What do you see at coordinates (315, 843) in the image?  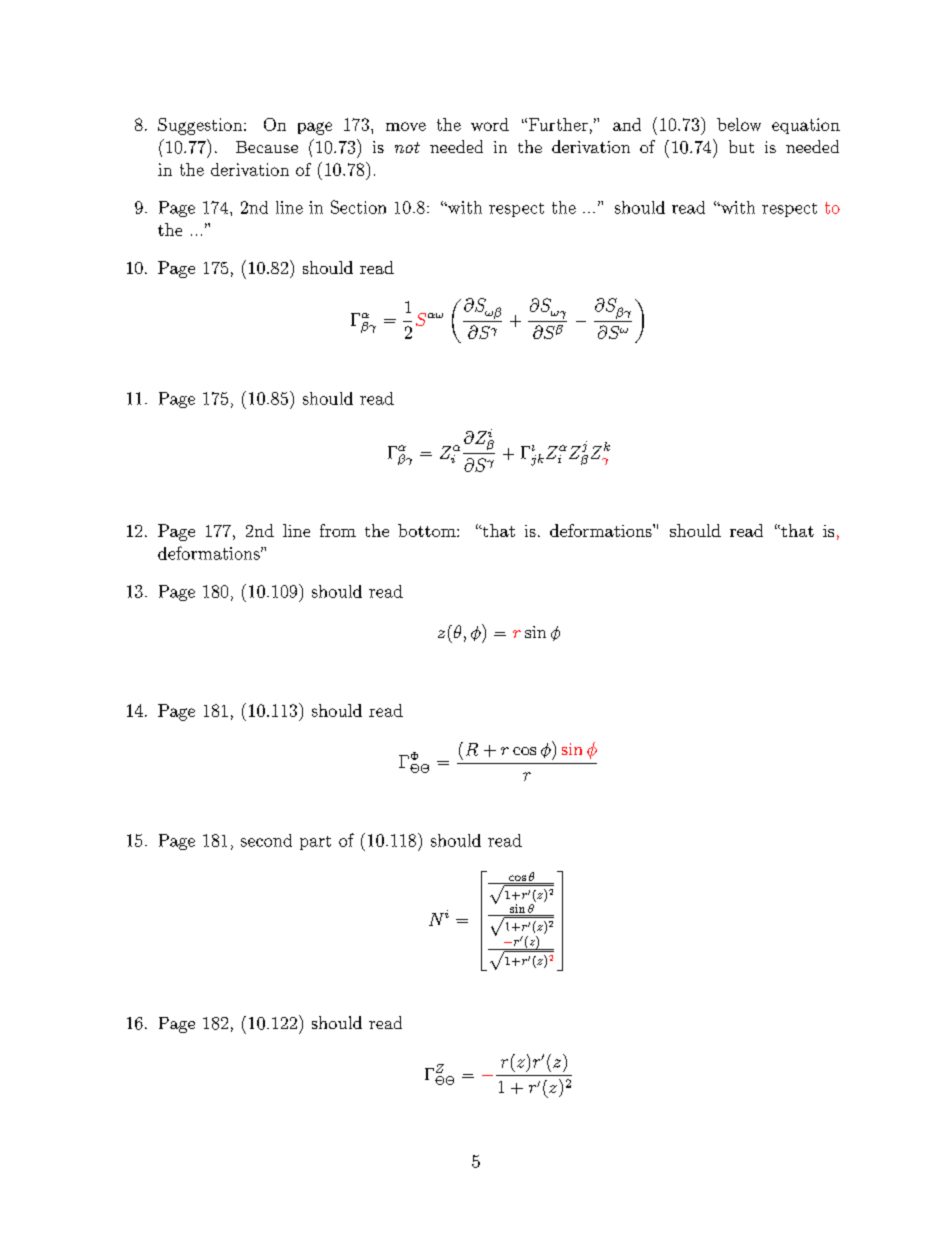 I see `part` at bounding box center [315, 843].
